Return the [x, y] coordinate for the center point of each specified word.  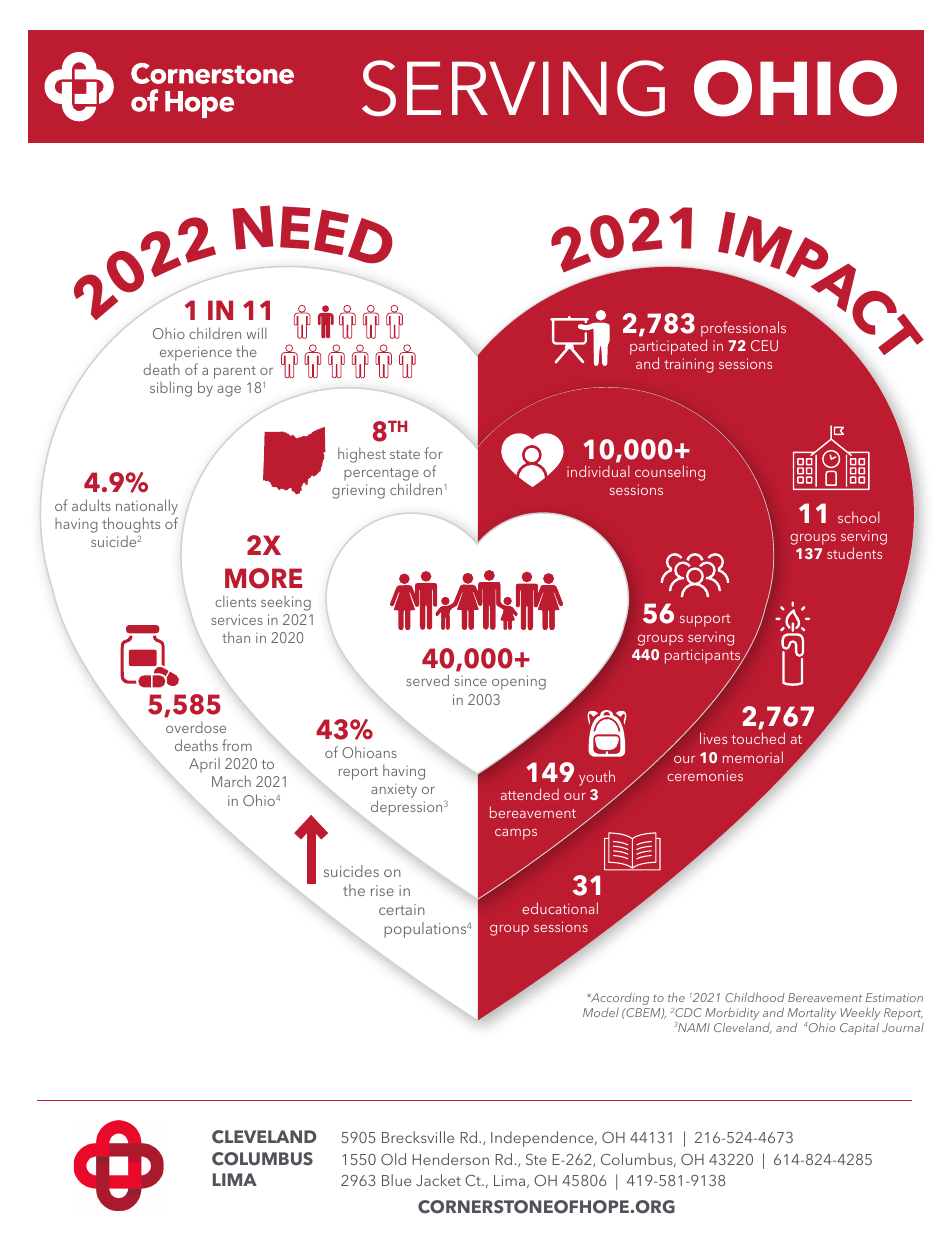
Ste [536, 1159]
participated [668, 348]
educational [560, 908]
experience [196, 355]
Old [393, 1159]
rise [382, 890]
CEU [764, 345]
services [237, 619]
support [705, 620]
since [470, 681]
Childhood [755, 997]
